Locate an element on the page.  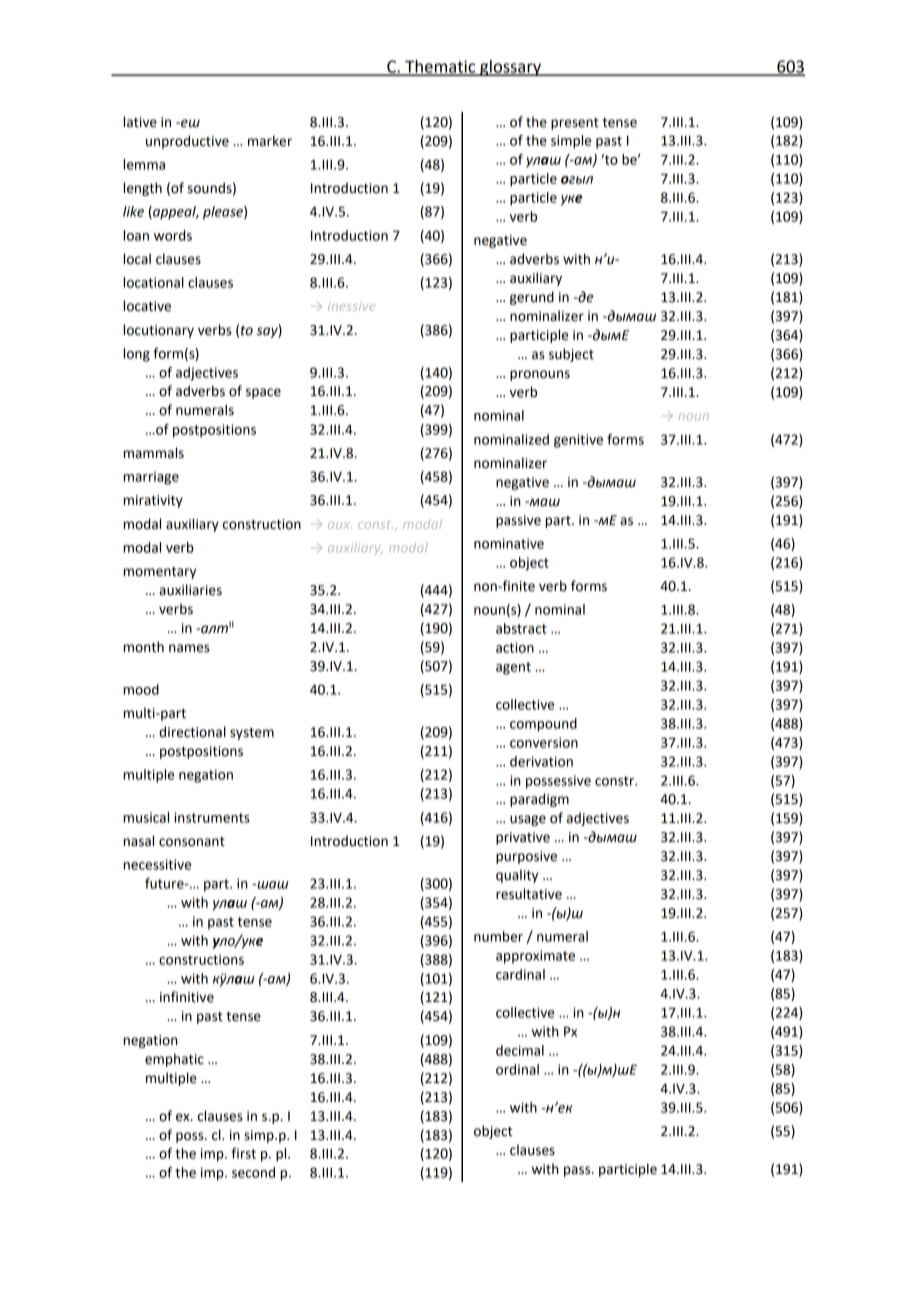
genitive is located at coordinates (578, 441).
